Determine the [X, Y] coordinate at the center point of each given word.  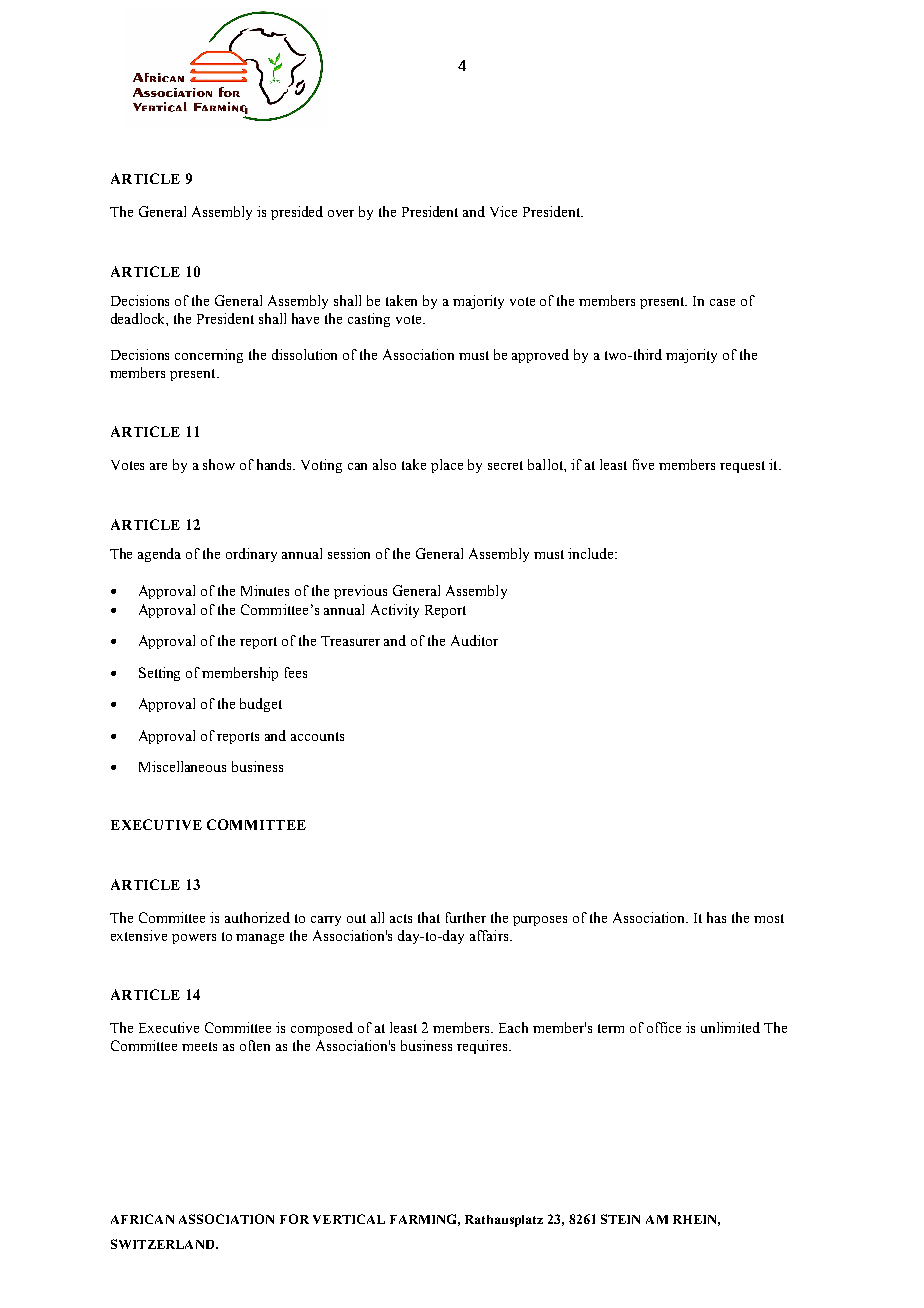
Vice [503, 211]
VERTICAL [349, 1219]
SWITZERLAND [164, 1244]
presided [297, 213]
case [722, 302]
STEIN [620, 1219]
